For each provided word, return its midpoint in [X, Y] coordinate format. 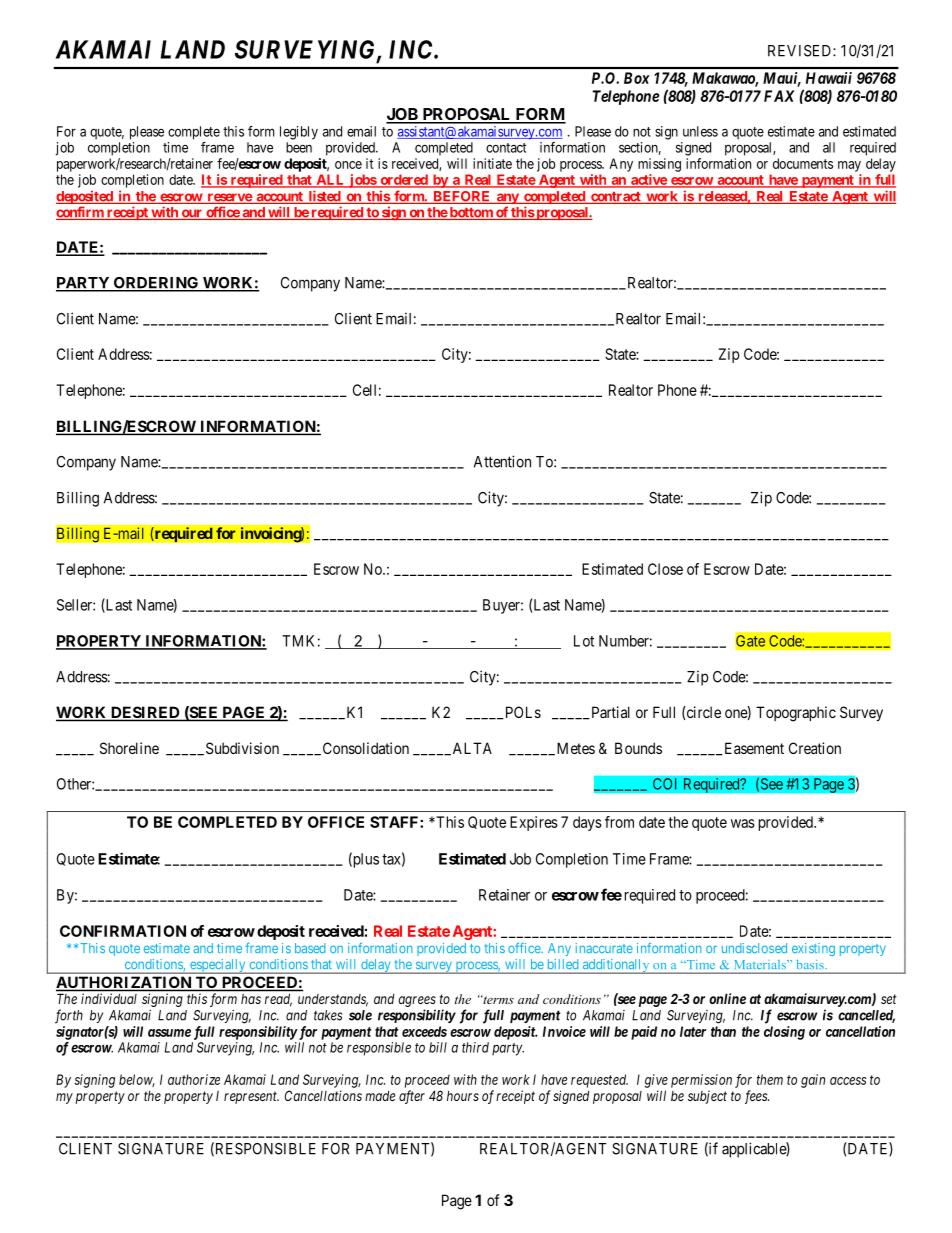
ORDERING [156, 284]
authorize [194, 1079]
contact [506, 148]
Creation [815, 748]
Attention [502, 461]
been [299, 147]
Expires [534, 823]
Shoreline [129, 748]
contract [616, 198]
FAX [779, 96]
